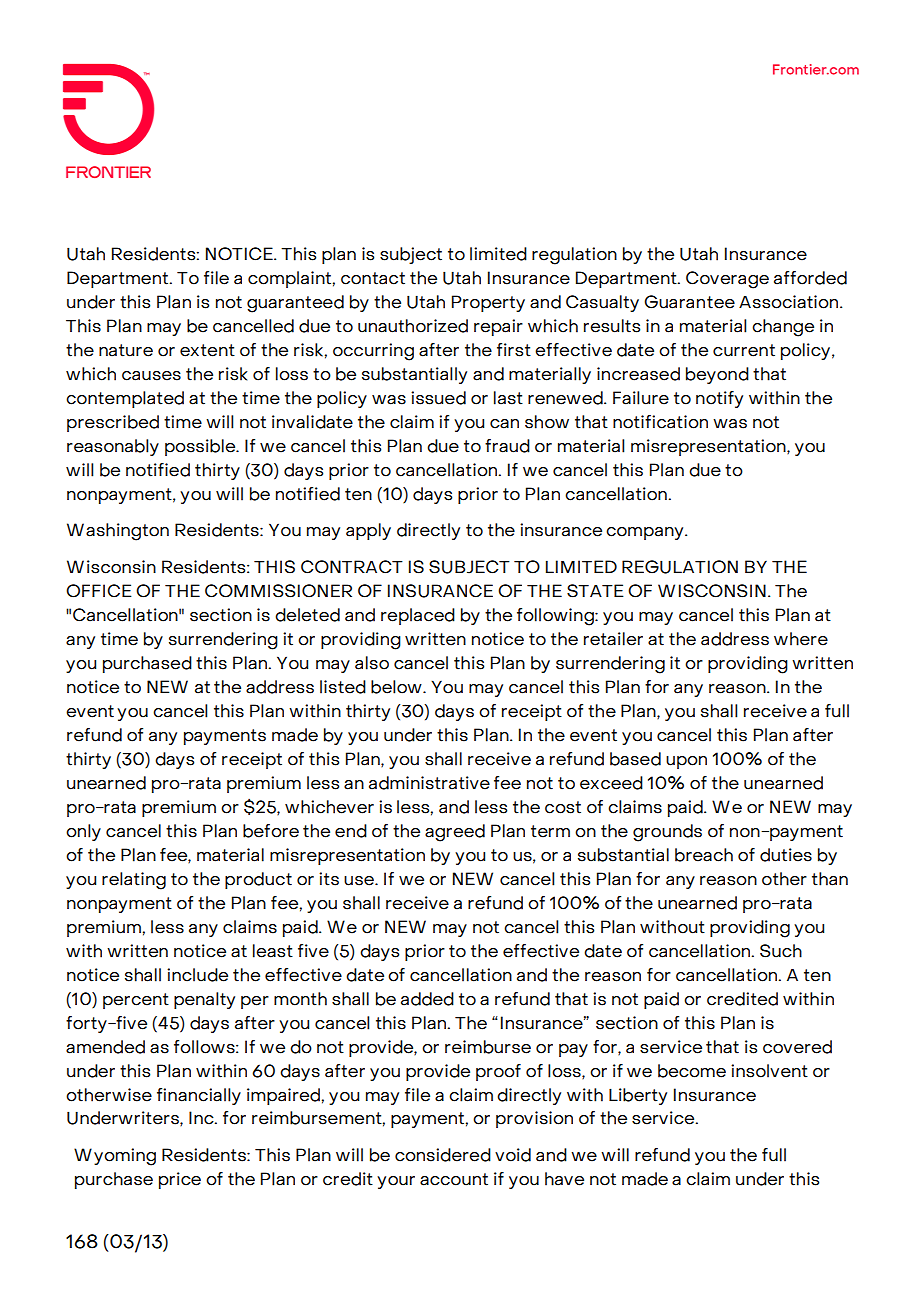 This screenshot has height=1309, width=924. Describe the element at coordinates (207, 350) in the screenshot. I see `extent` at that location.
